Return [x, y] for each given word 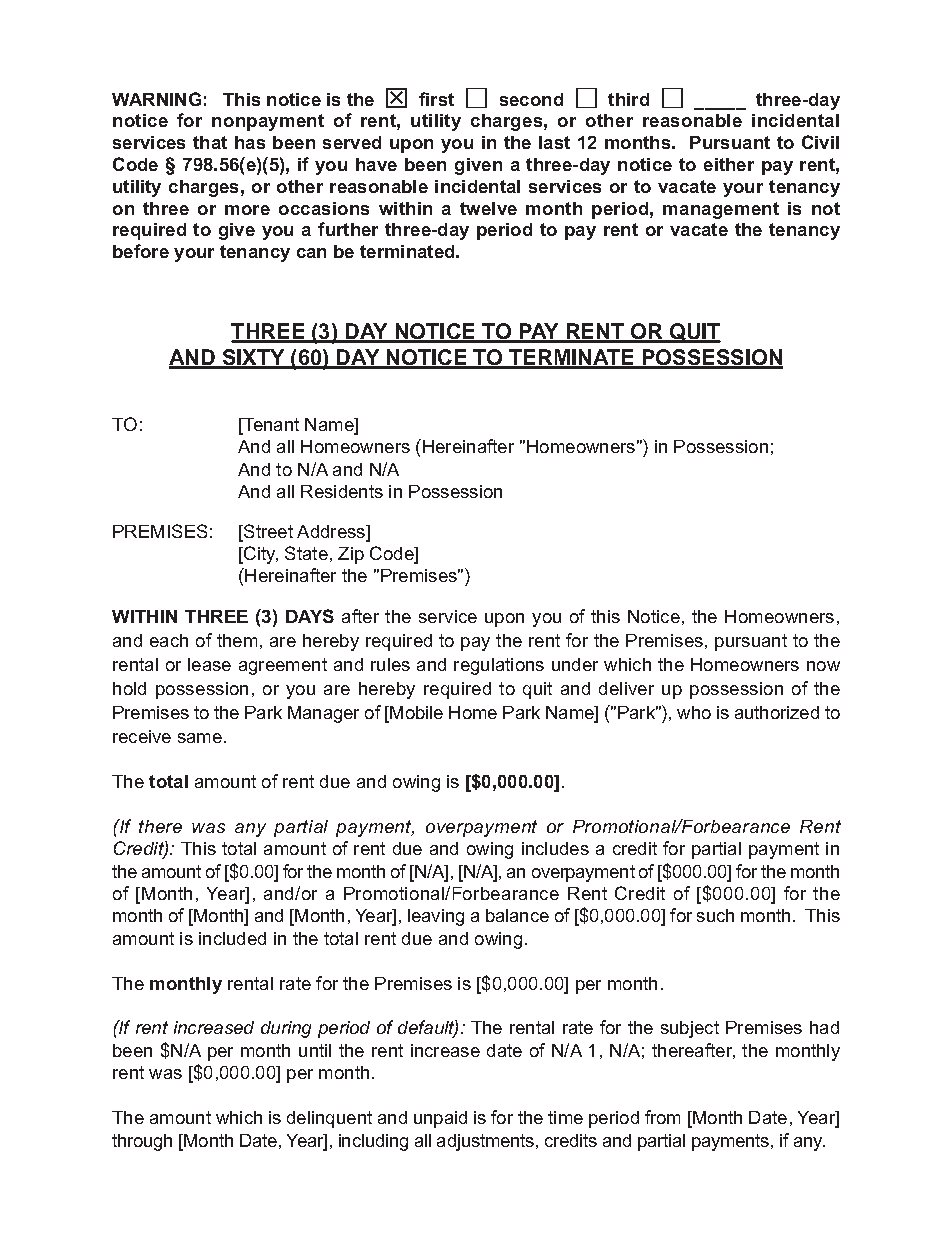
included [232, 938]
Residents [342, 491]
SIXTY [253, 358]
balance [517, 915]
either [729, 164]
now [823, 666]
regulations [499, 666]
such [715, 915]
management [721, 210]
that [210, 142]
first [436, 99]
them [237, 640]
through [142, 1142]
